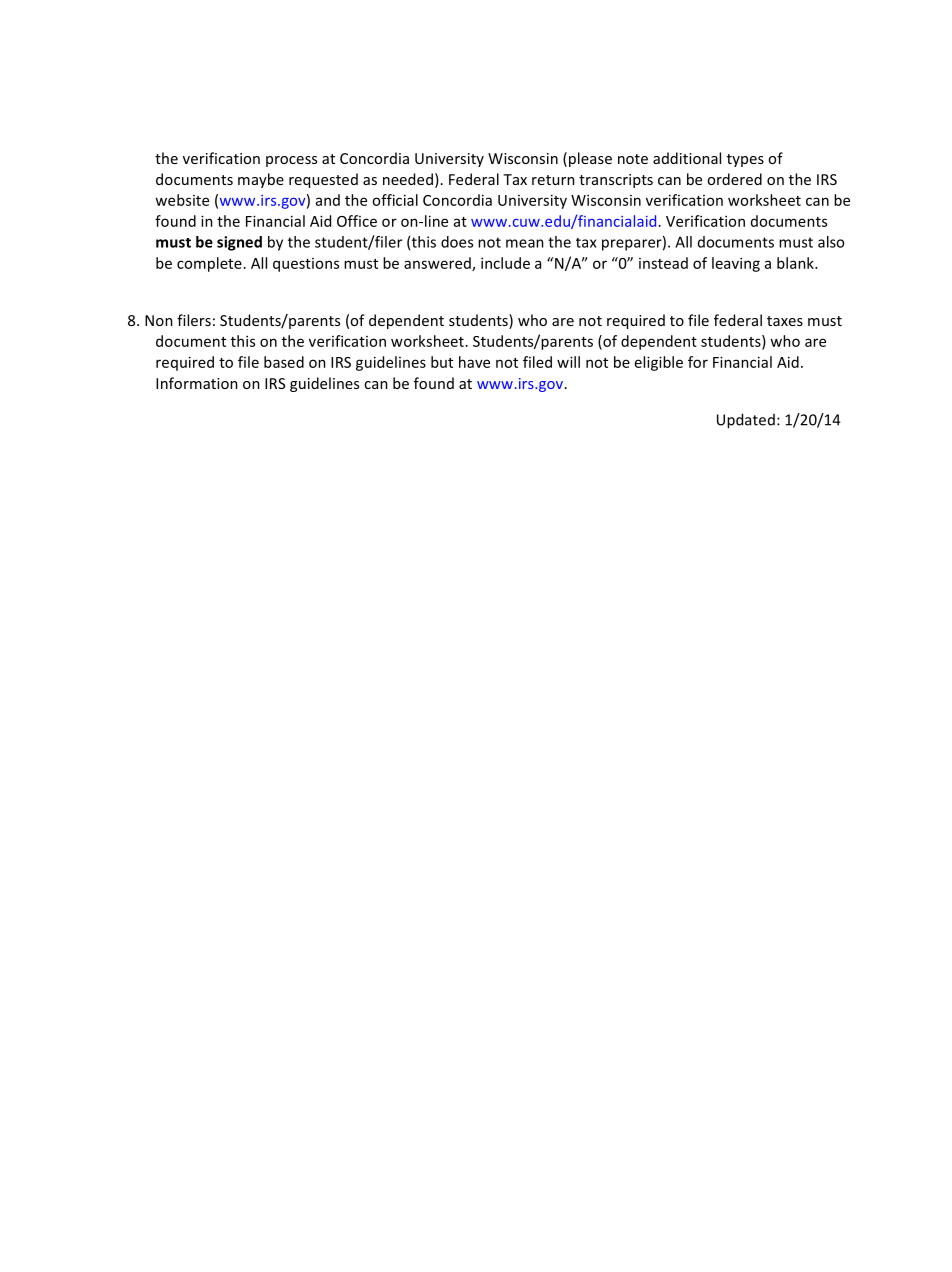 Image resolution: width=952 pixels, height=1272 pixels. I want to click on types, so click(745, 160).
